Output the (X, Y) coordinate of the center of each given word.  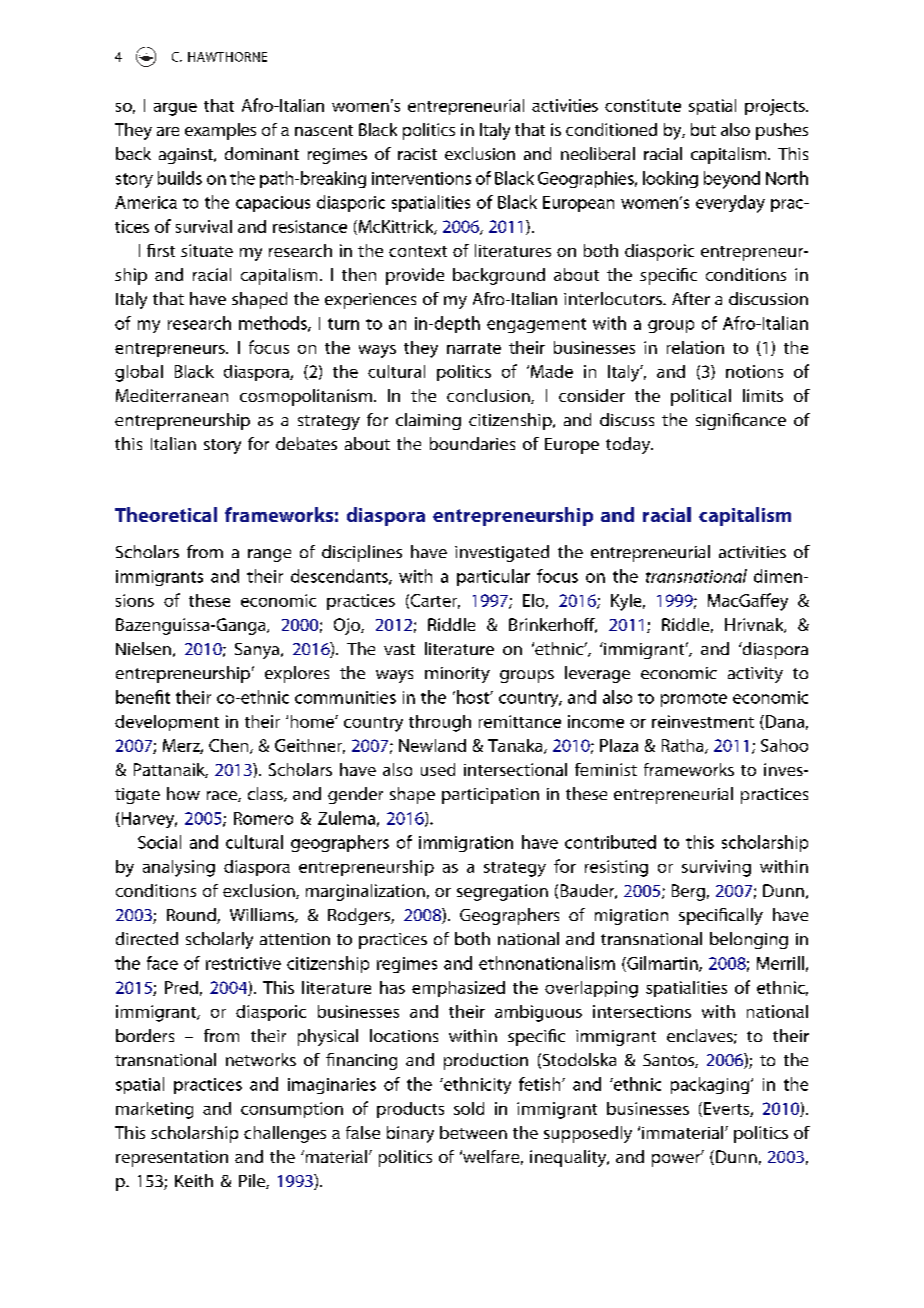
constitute (643, 105)
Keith (194, 1180)
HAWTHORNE (227, 57)
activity (755, 675)
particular (493, 577)
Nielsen (143, 648)
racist (417, 154)
